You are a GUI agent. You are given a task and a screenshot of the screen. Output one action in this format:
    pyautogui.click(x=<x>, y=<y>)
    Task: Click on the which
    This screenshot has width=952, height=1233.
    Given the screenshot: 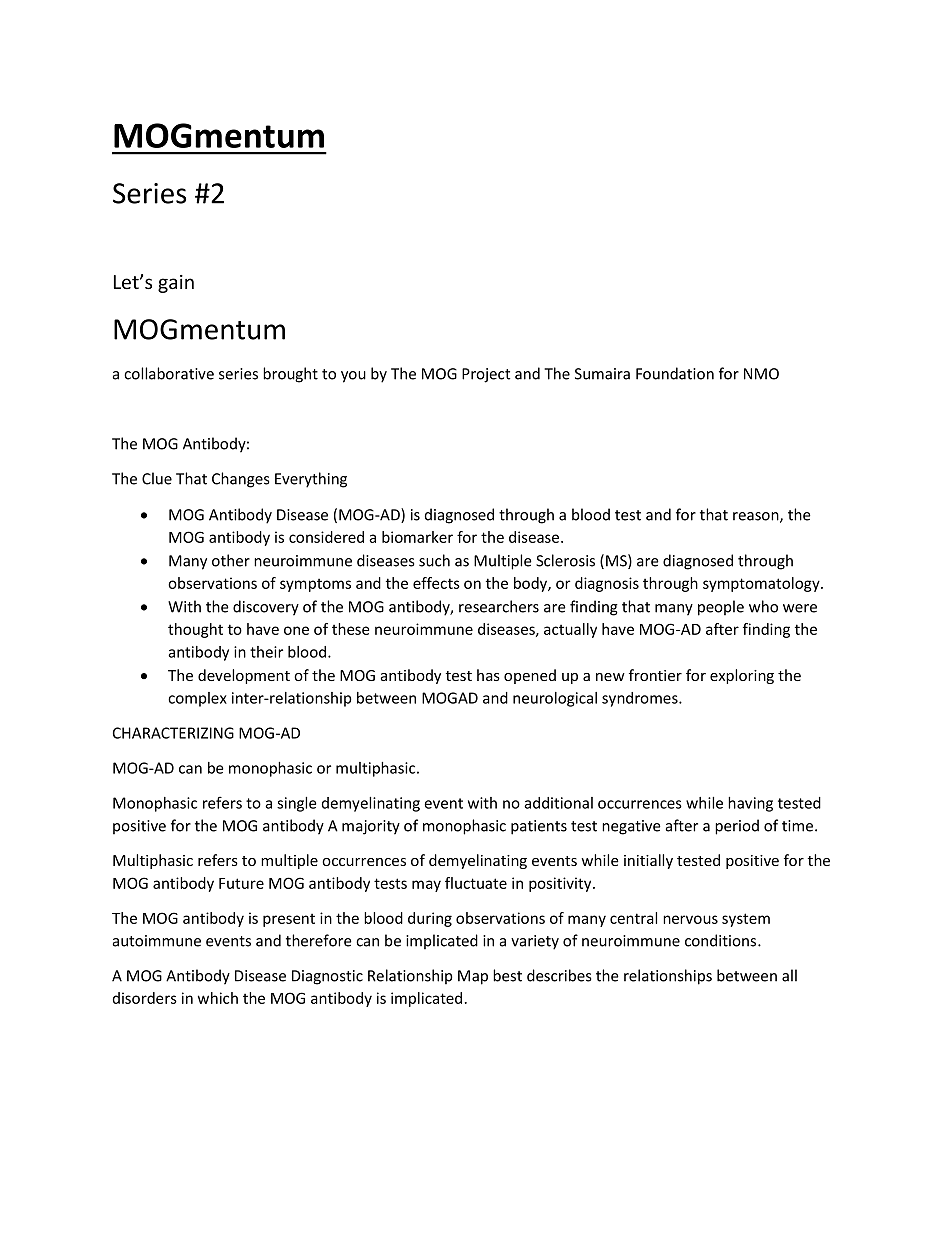 What is the action you would take?
    pyautogui.click(x=218, y=998)
